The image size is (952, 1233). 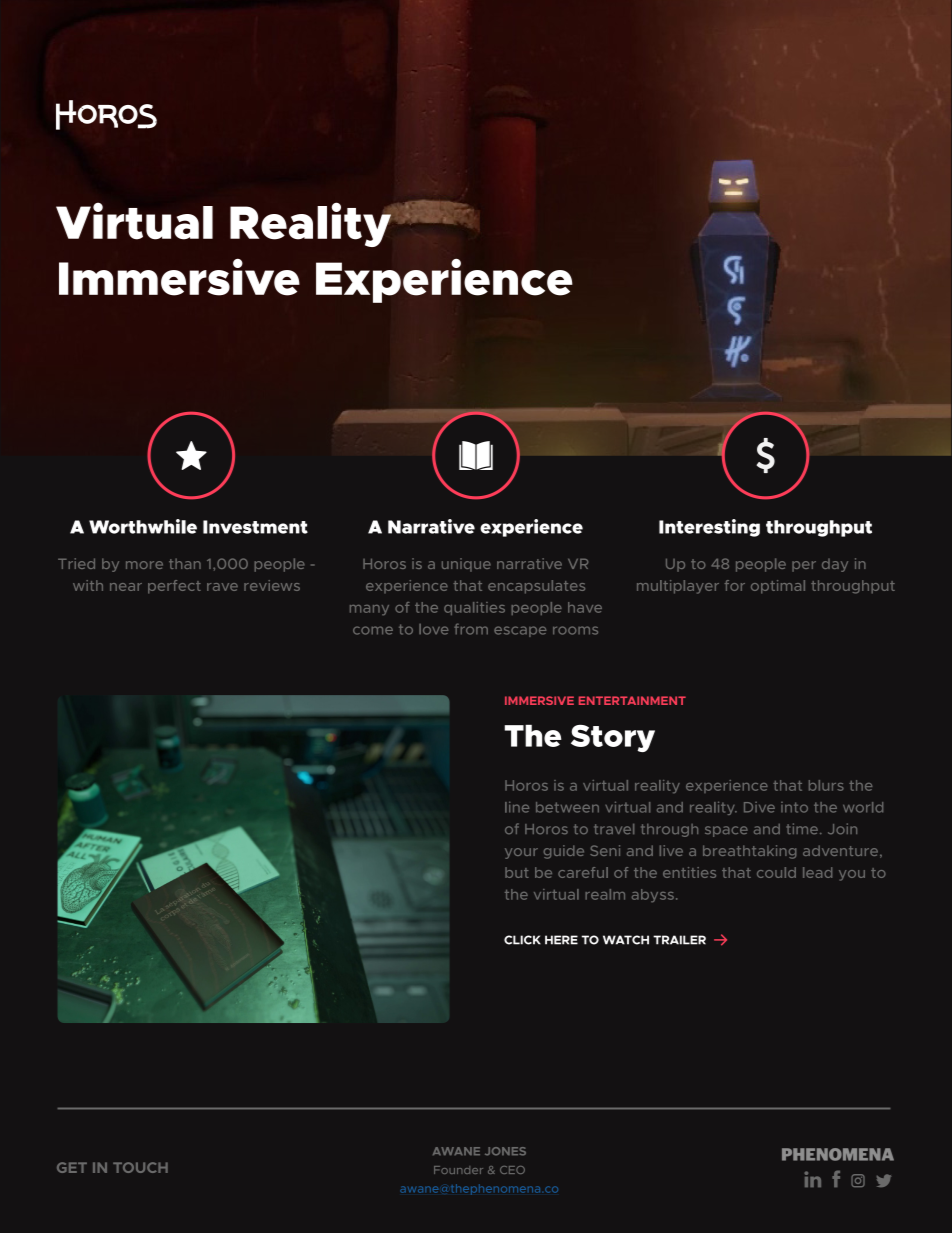 What do you see at coordinates (466, 565) in the screenshot?
I see `unique` at bounding box center [466, 565].
